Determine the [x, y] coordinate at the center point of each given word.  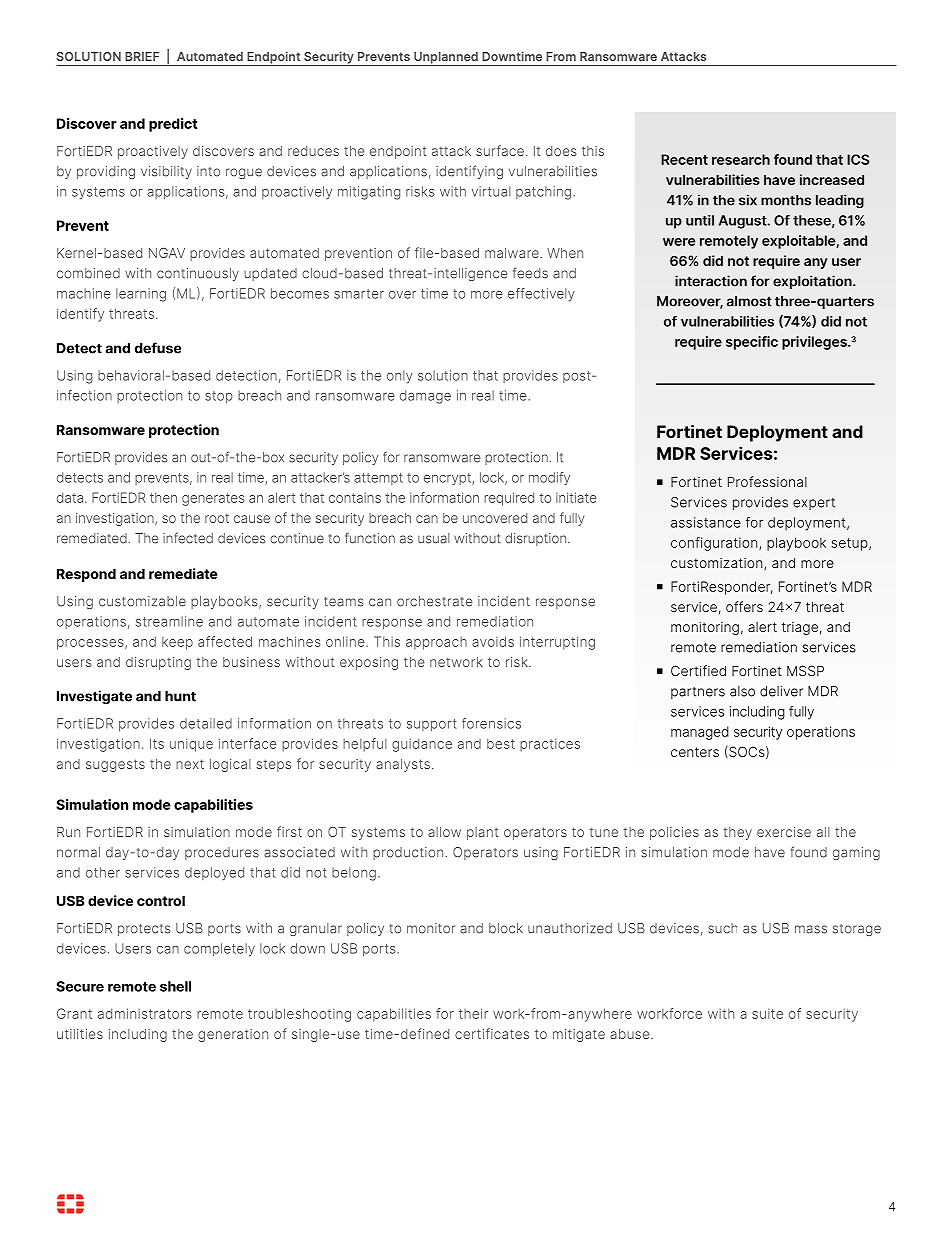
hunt [180, 696]
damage [425, 397]
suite [767, 1014]
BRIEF [142, 56]
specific [752, 343]
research [741, 159]
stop [219, 397]
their [473, 1013]
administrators [145, 1013]
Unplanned [446, 59]
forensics [491, 723]
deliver [781, 691]
